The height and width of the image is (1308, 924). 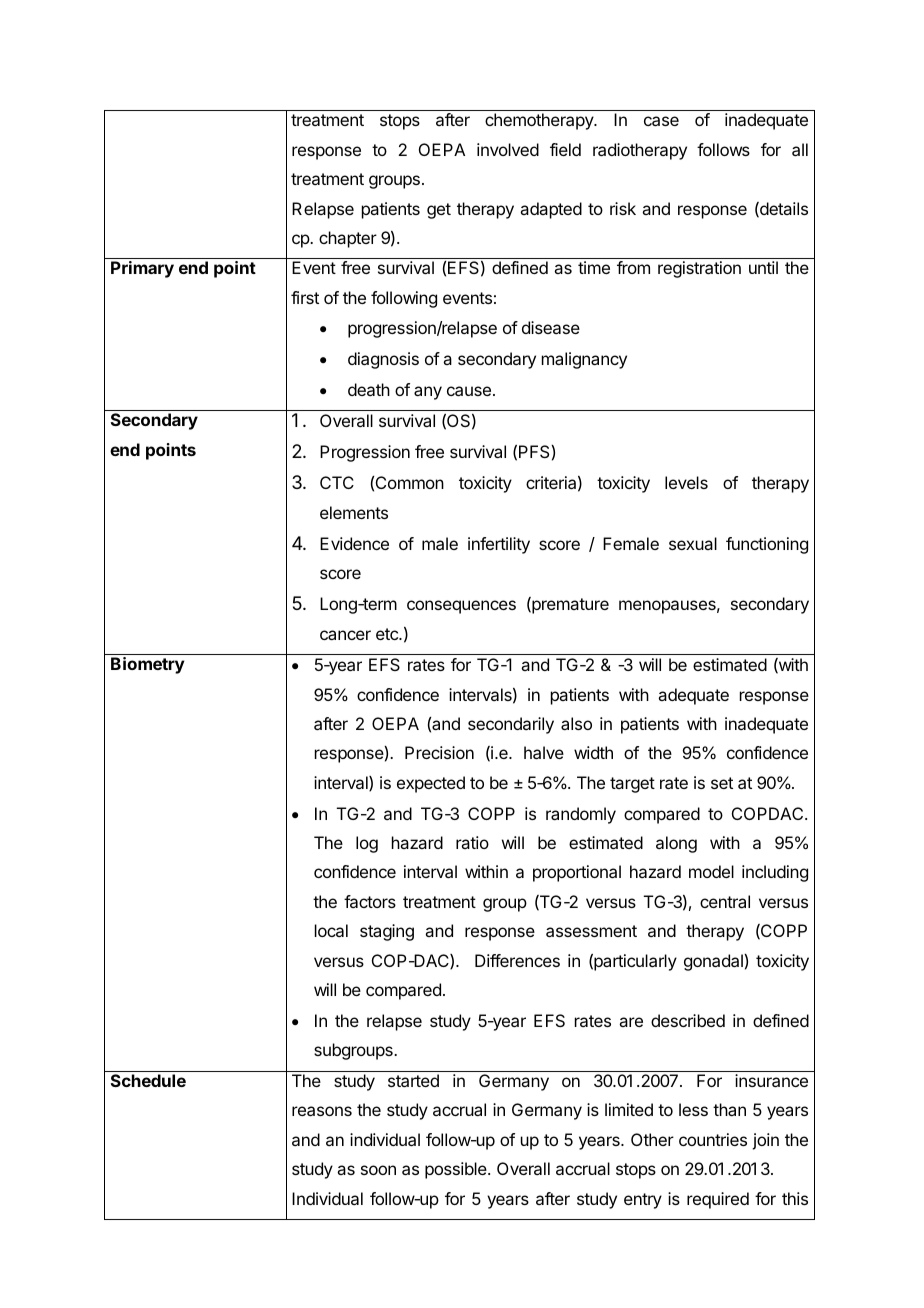 What do you see at coordinates (461, 607) in the image?
I see `consequences` at bounding box center [461, 607].
